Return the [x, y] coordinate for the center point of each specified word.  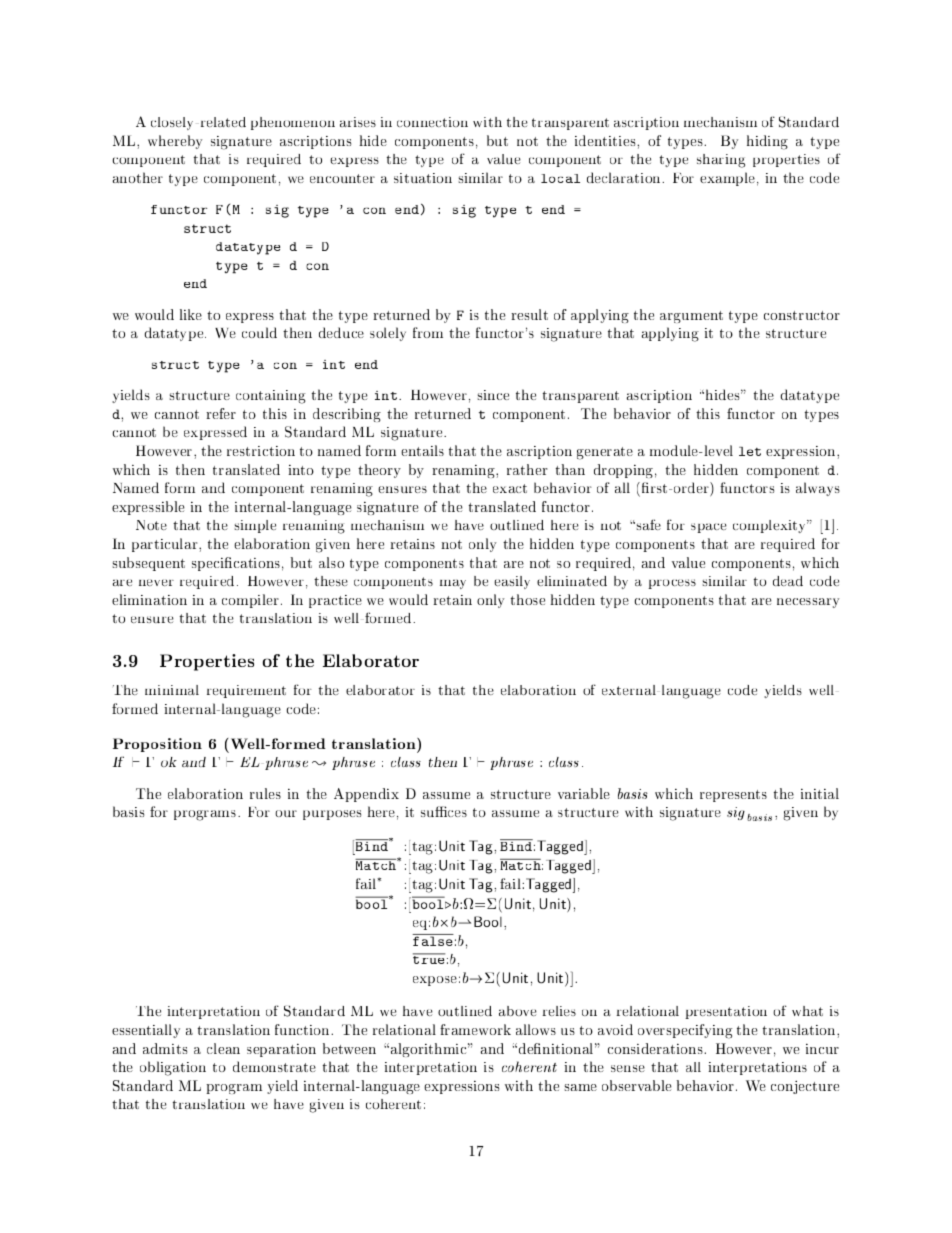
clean [223, 1048]
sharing [721, 161]
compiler [250, 601]
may [453, 584]
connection [432, 122]
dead [788, 581]
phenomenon [293, 123]
